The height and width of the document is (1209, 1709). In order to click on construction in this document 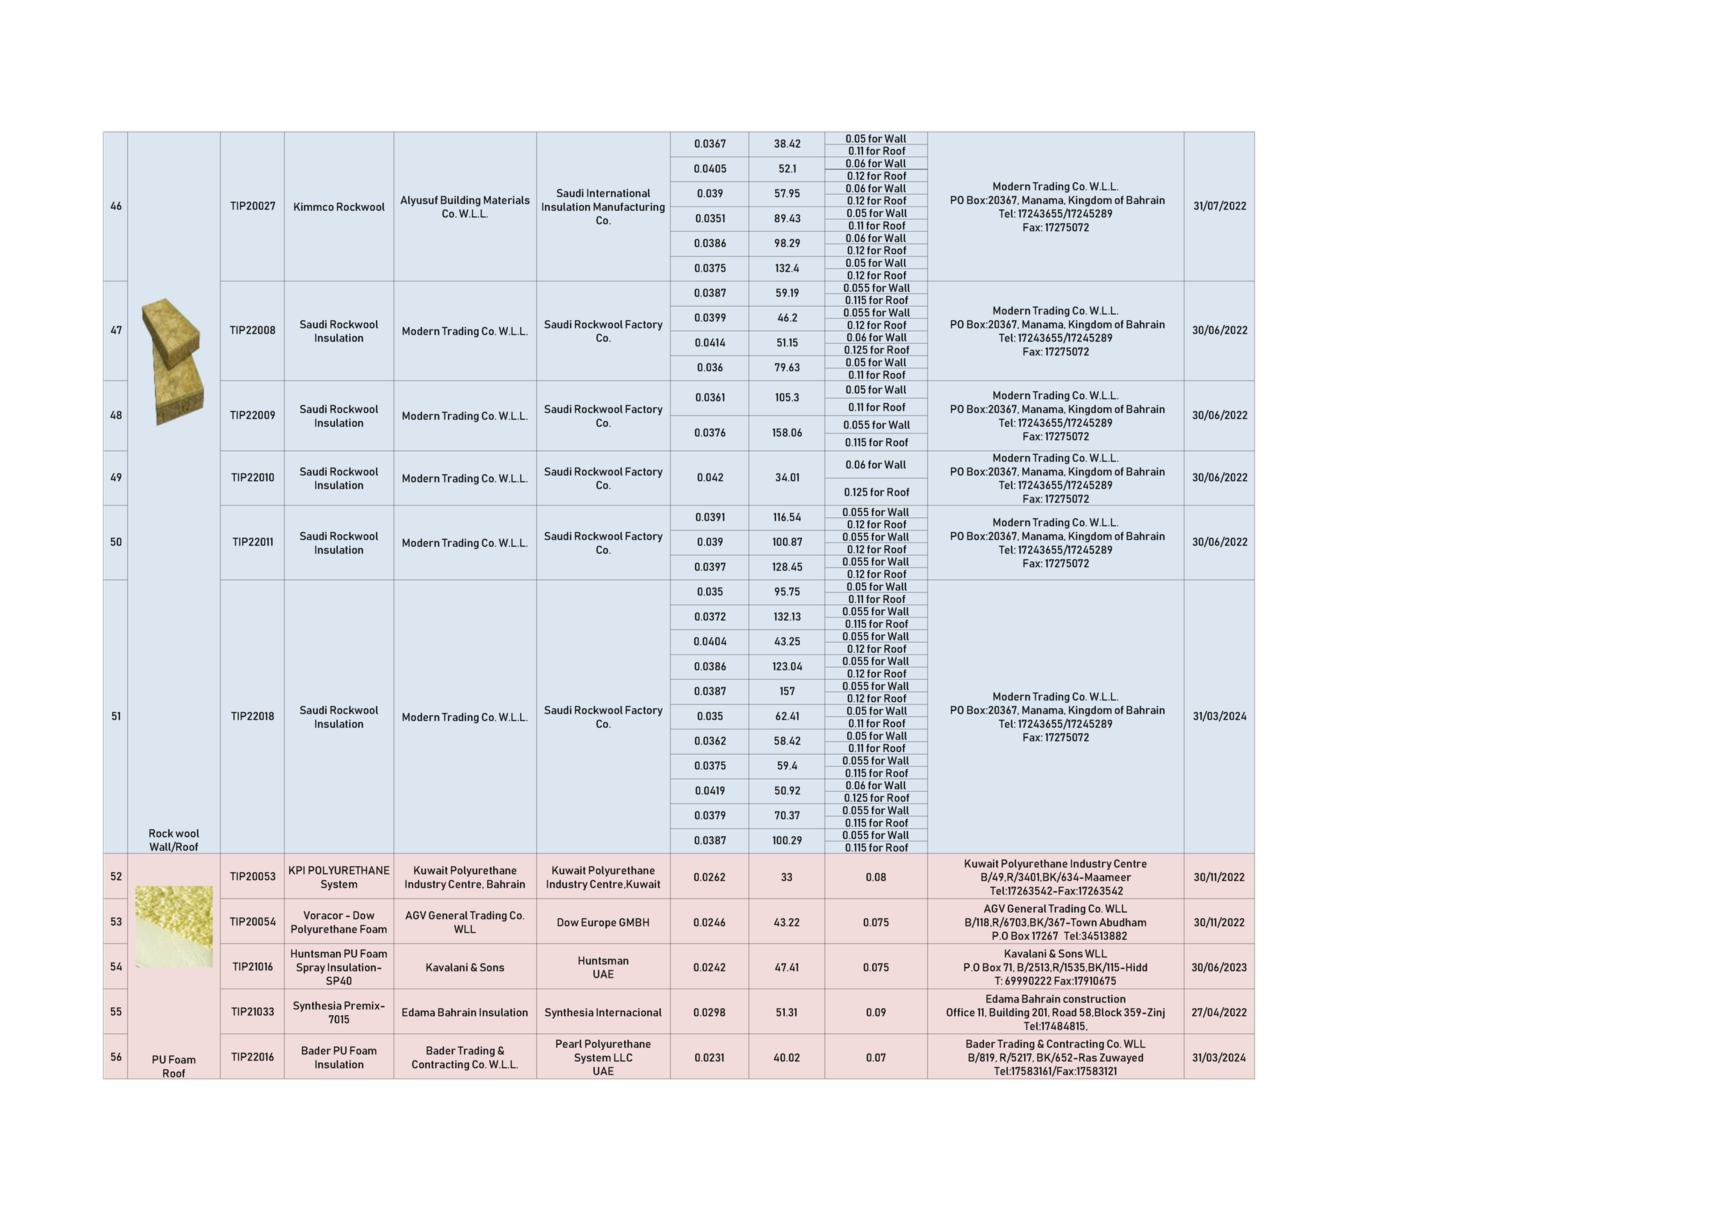, I will do `click(1094, 998)`.
